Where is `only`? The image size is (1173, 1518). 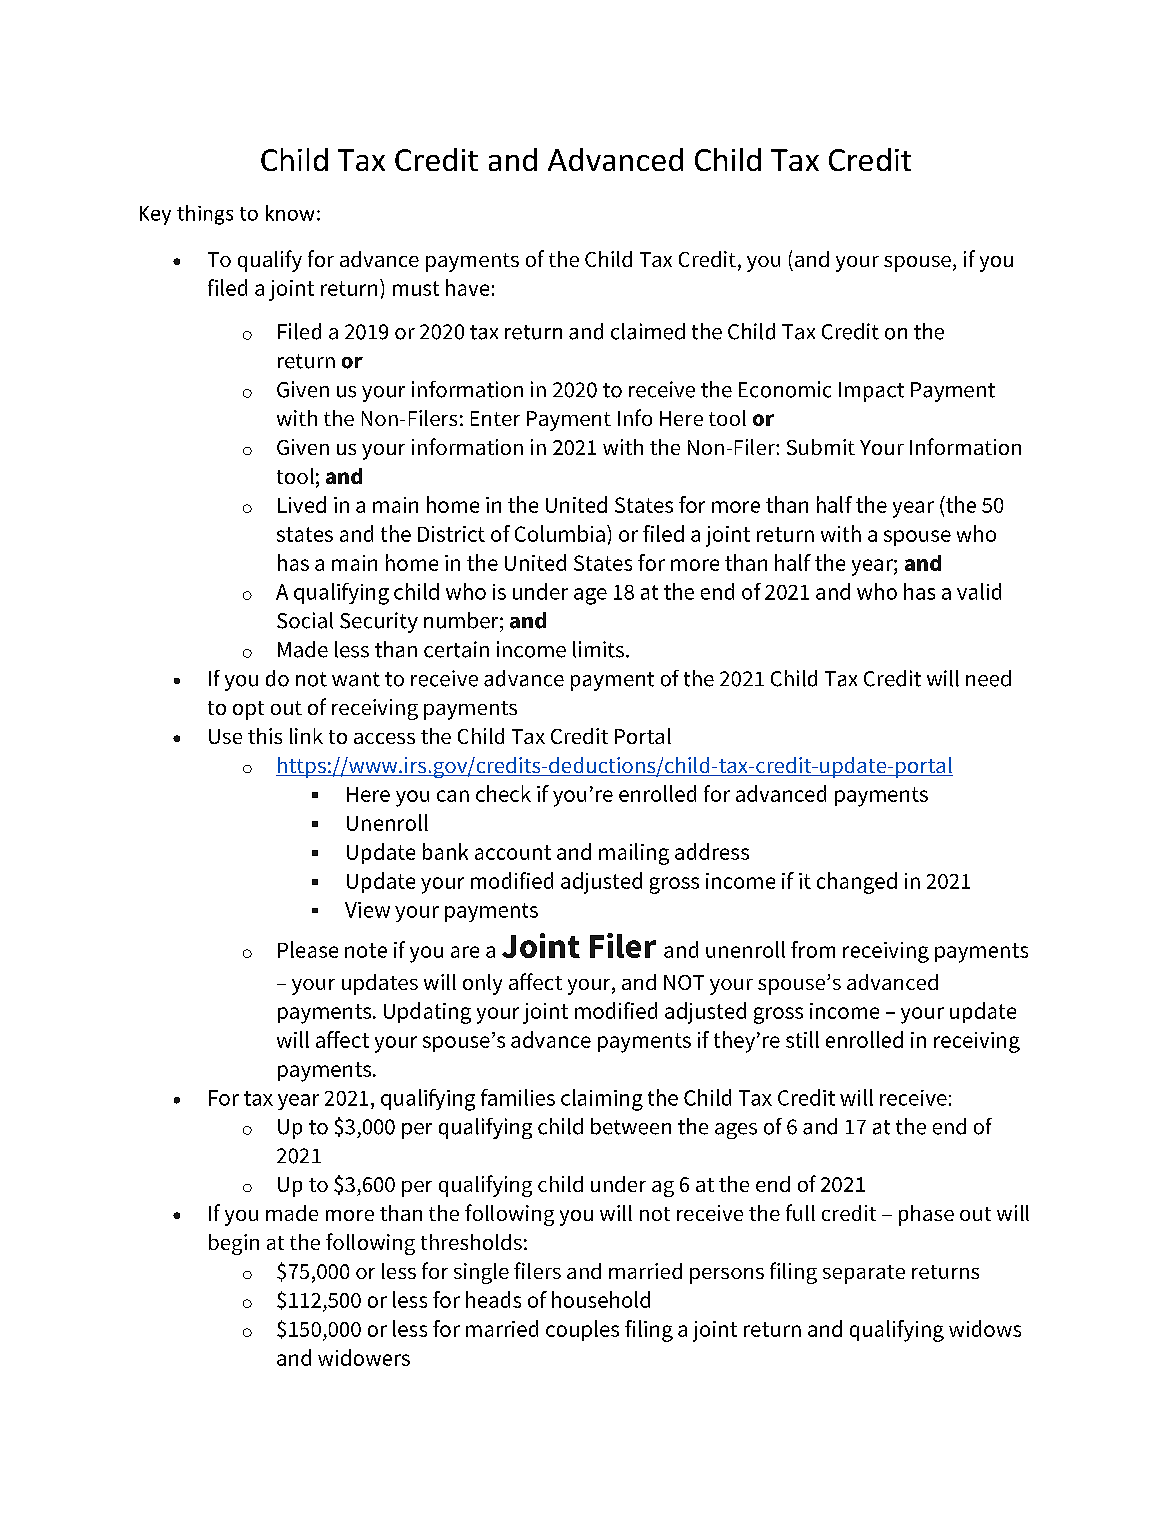 only is located at coordinates (482, 984).
